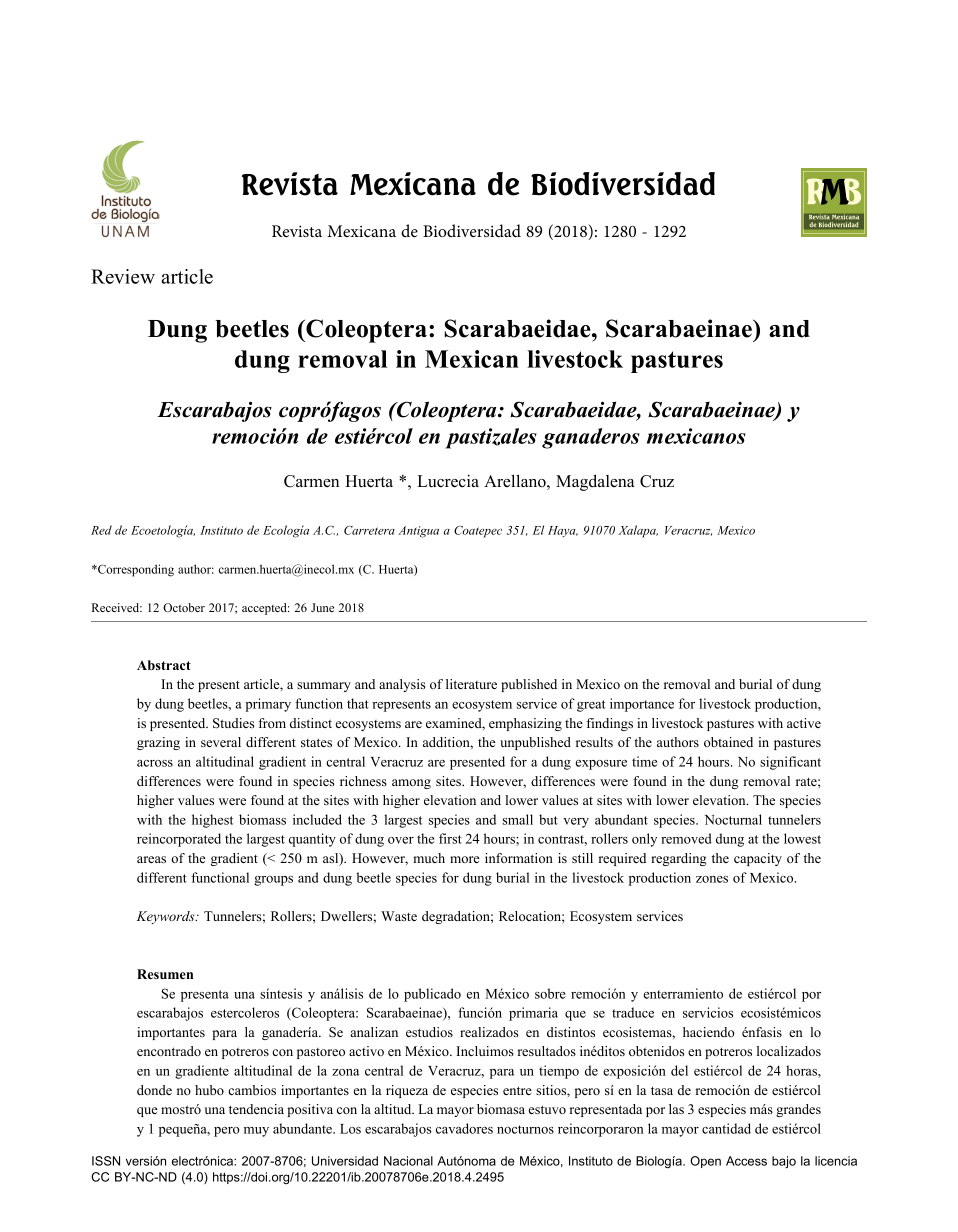 The image size is (958, 1232). I want to click on Haya, so click(563, 531).
